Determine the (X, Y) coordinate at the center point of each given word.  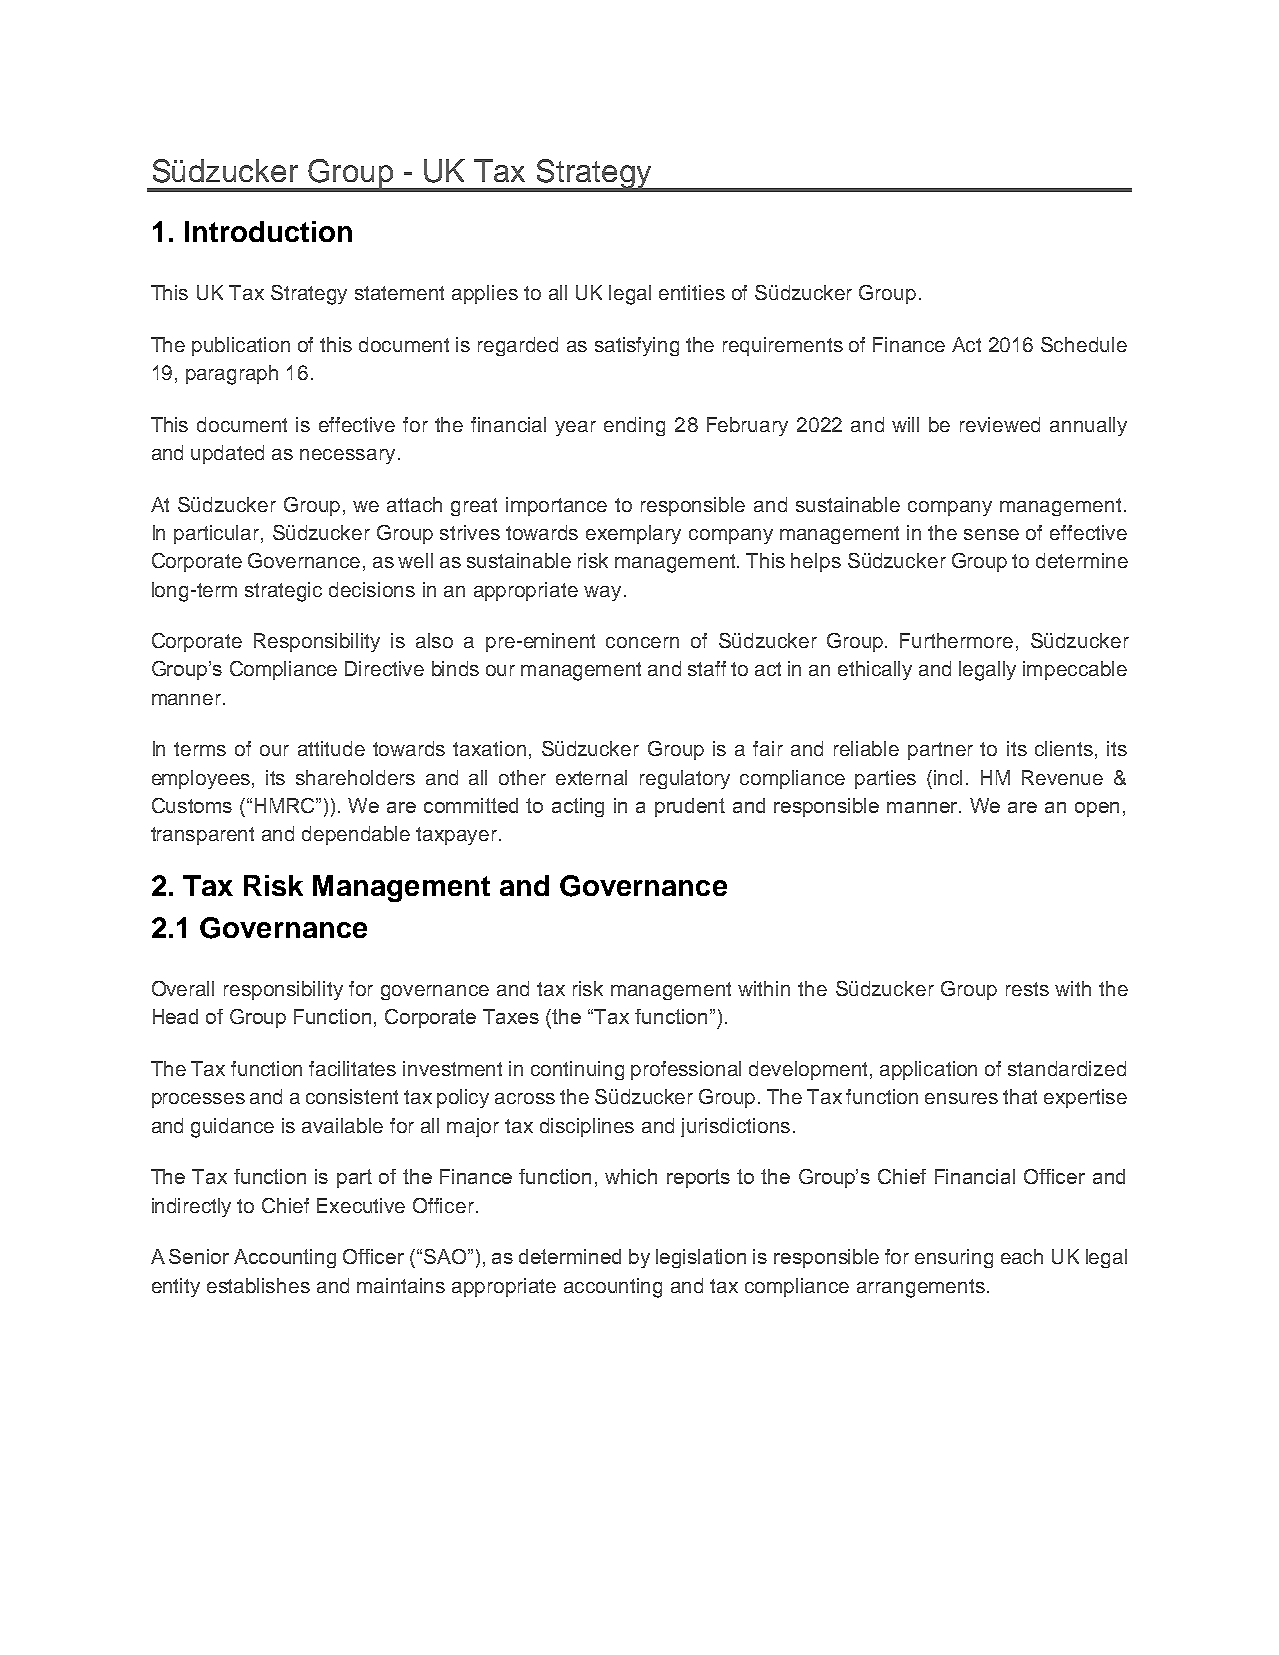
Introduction (268, 231)
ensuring (954, 1258)
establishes (258, 1285)
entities (692, 292)
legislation (701, 1258)
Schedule (1084, 344)
